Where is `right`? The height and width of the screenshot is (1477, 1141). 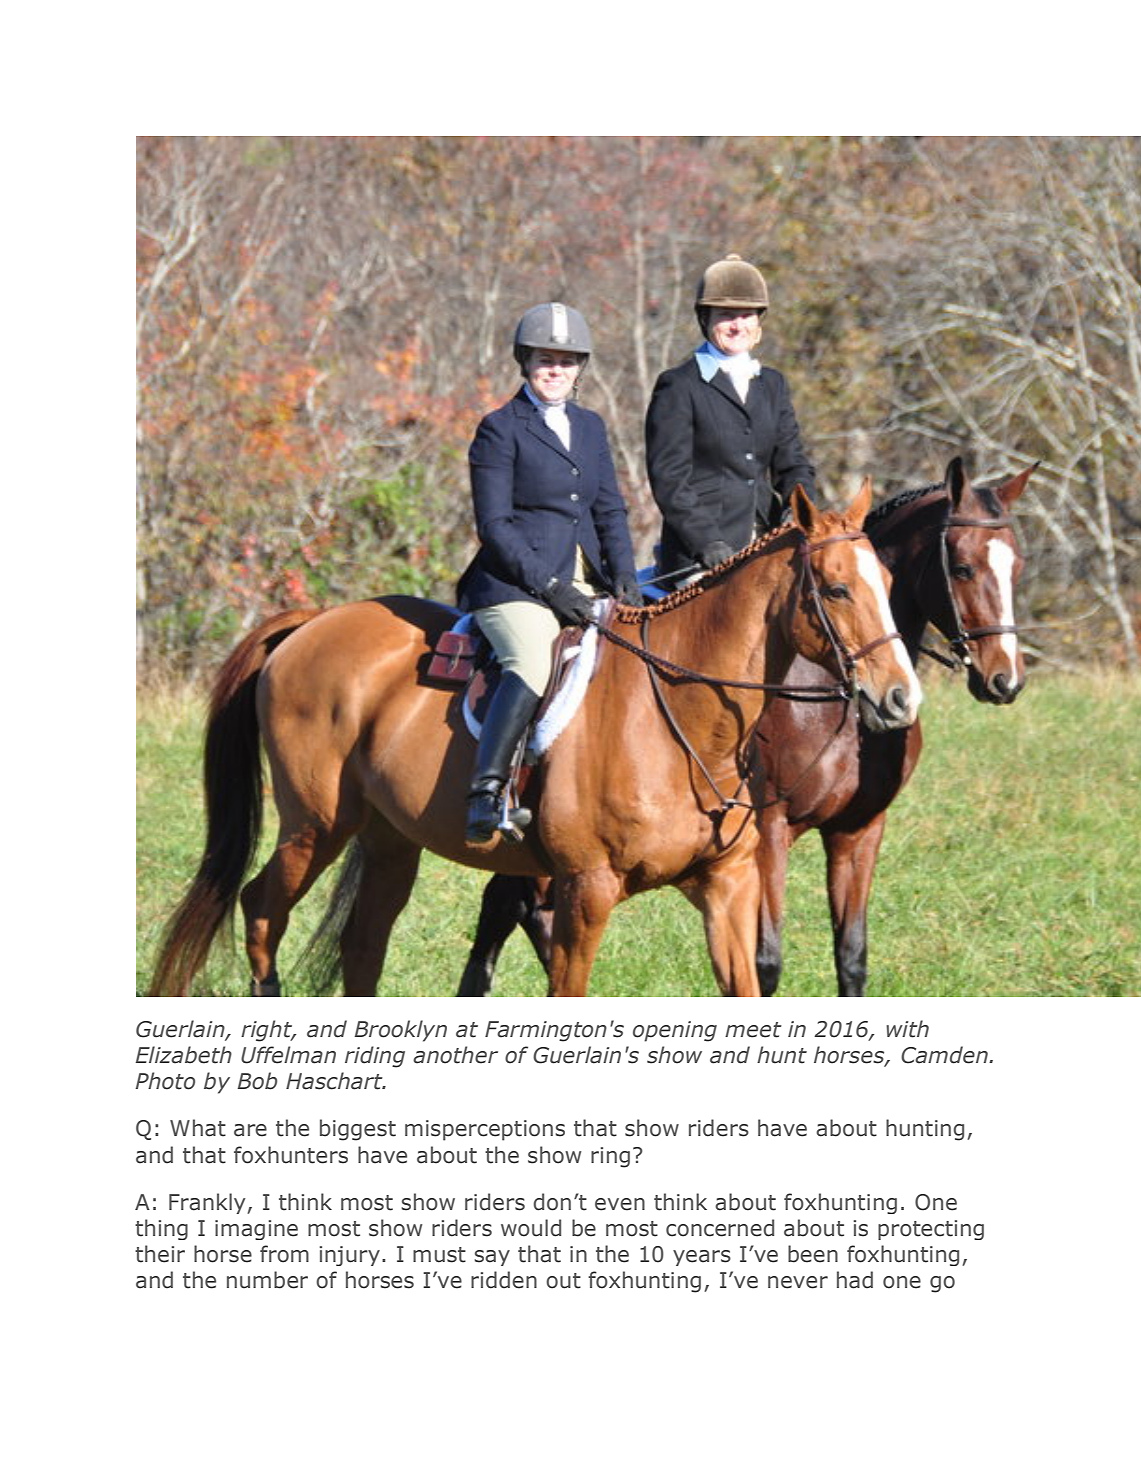
right is located at coordinates (268, 1031).
